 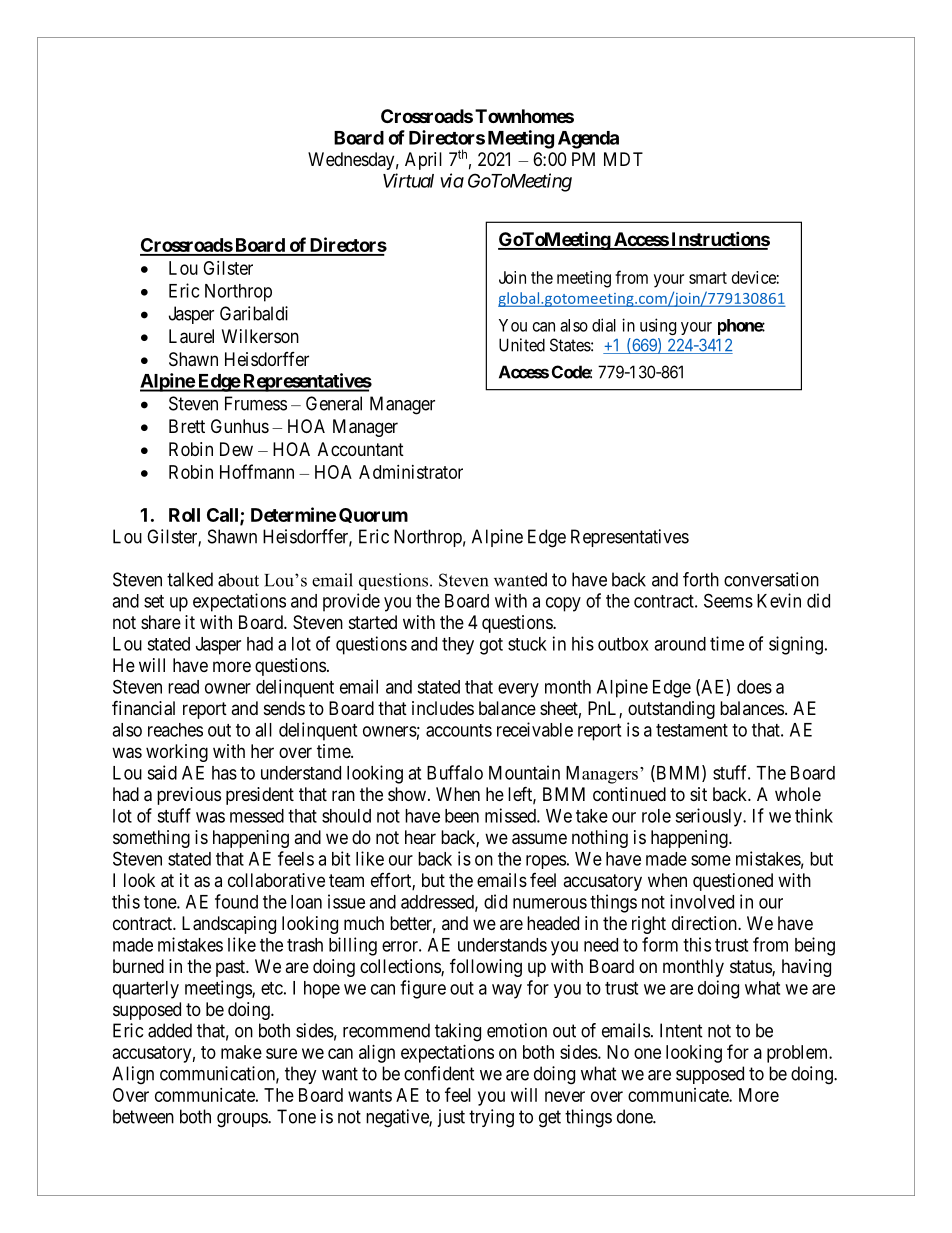 What do you see at coordinates (243, 1120) in the image?
I see `groups` at bounding box center [243, 1120].
